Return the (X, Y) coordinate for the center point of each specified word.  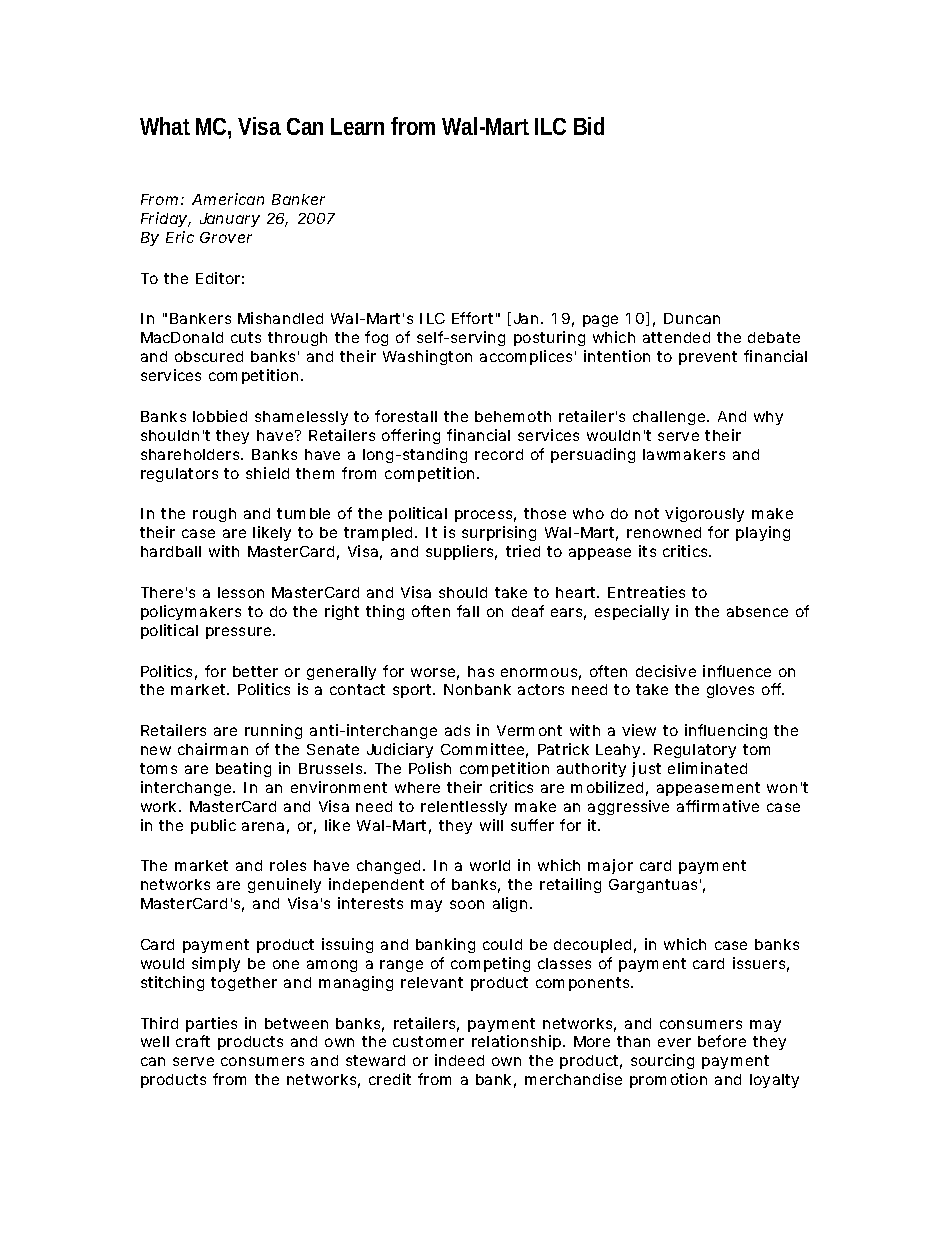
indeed (459, 1060)
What (165, 126)
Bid (589, 126)
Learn (357, 126)
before (722, 1041)
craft (193, 1041)
